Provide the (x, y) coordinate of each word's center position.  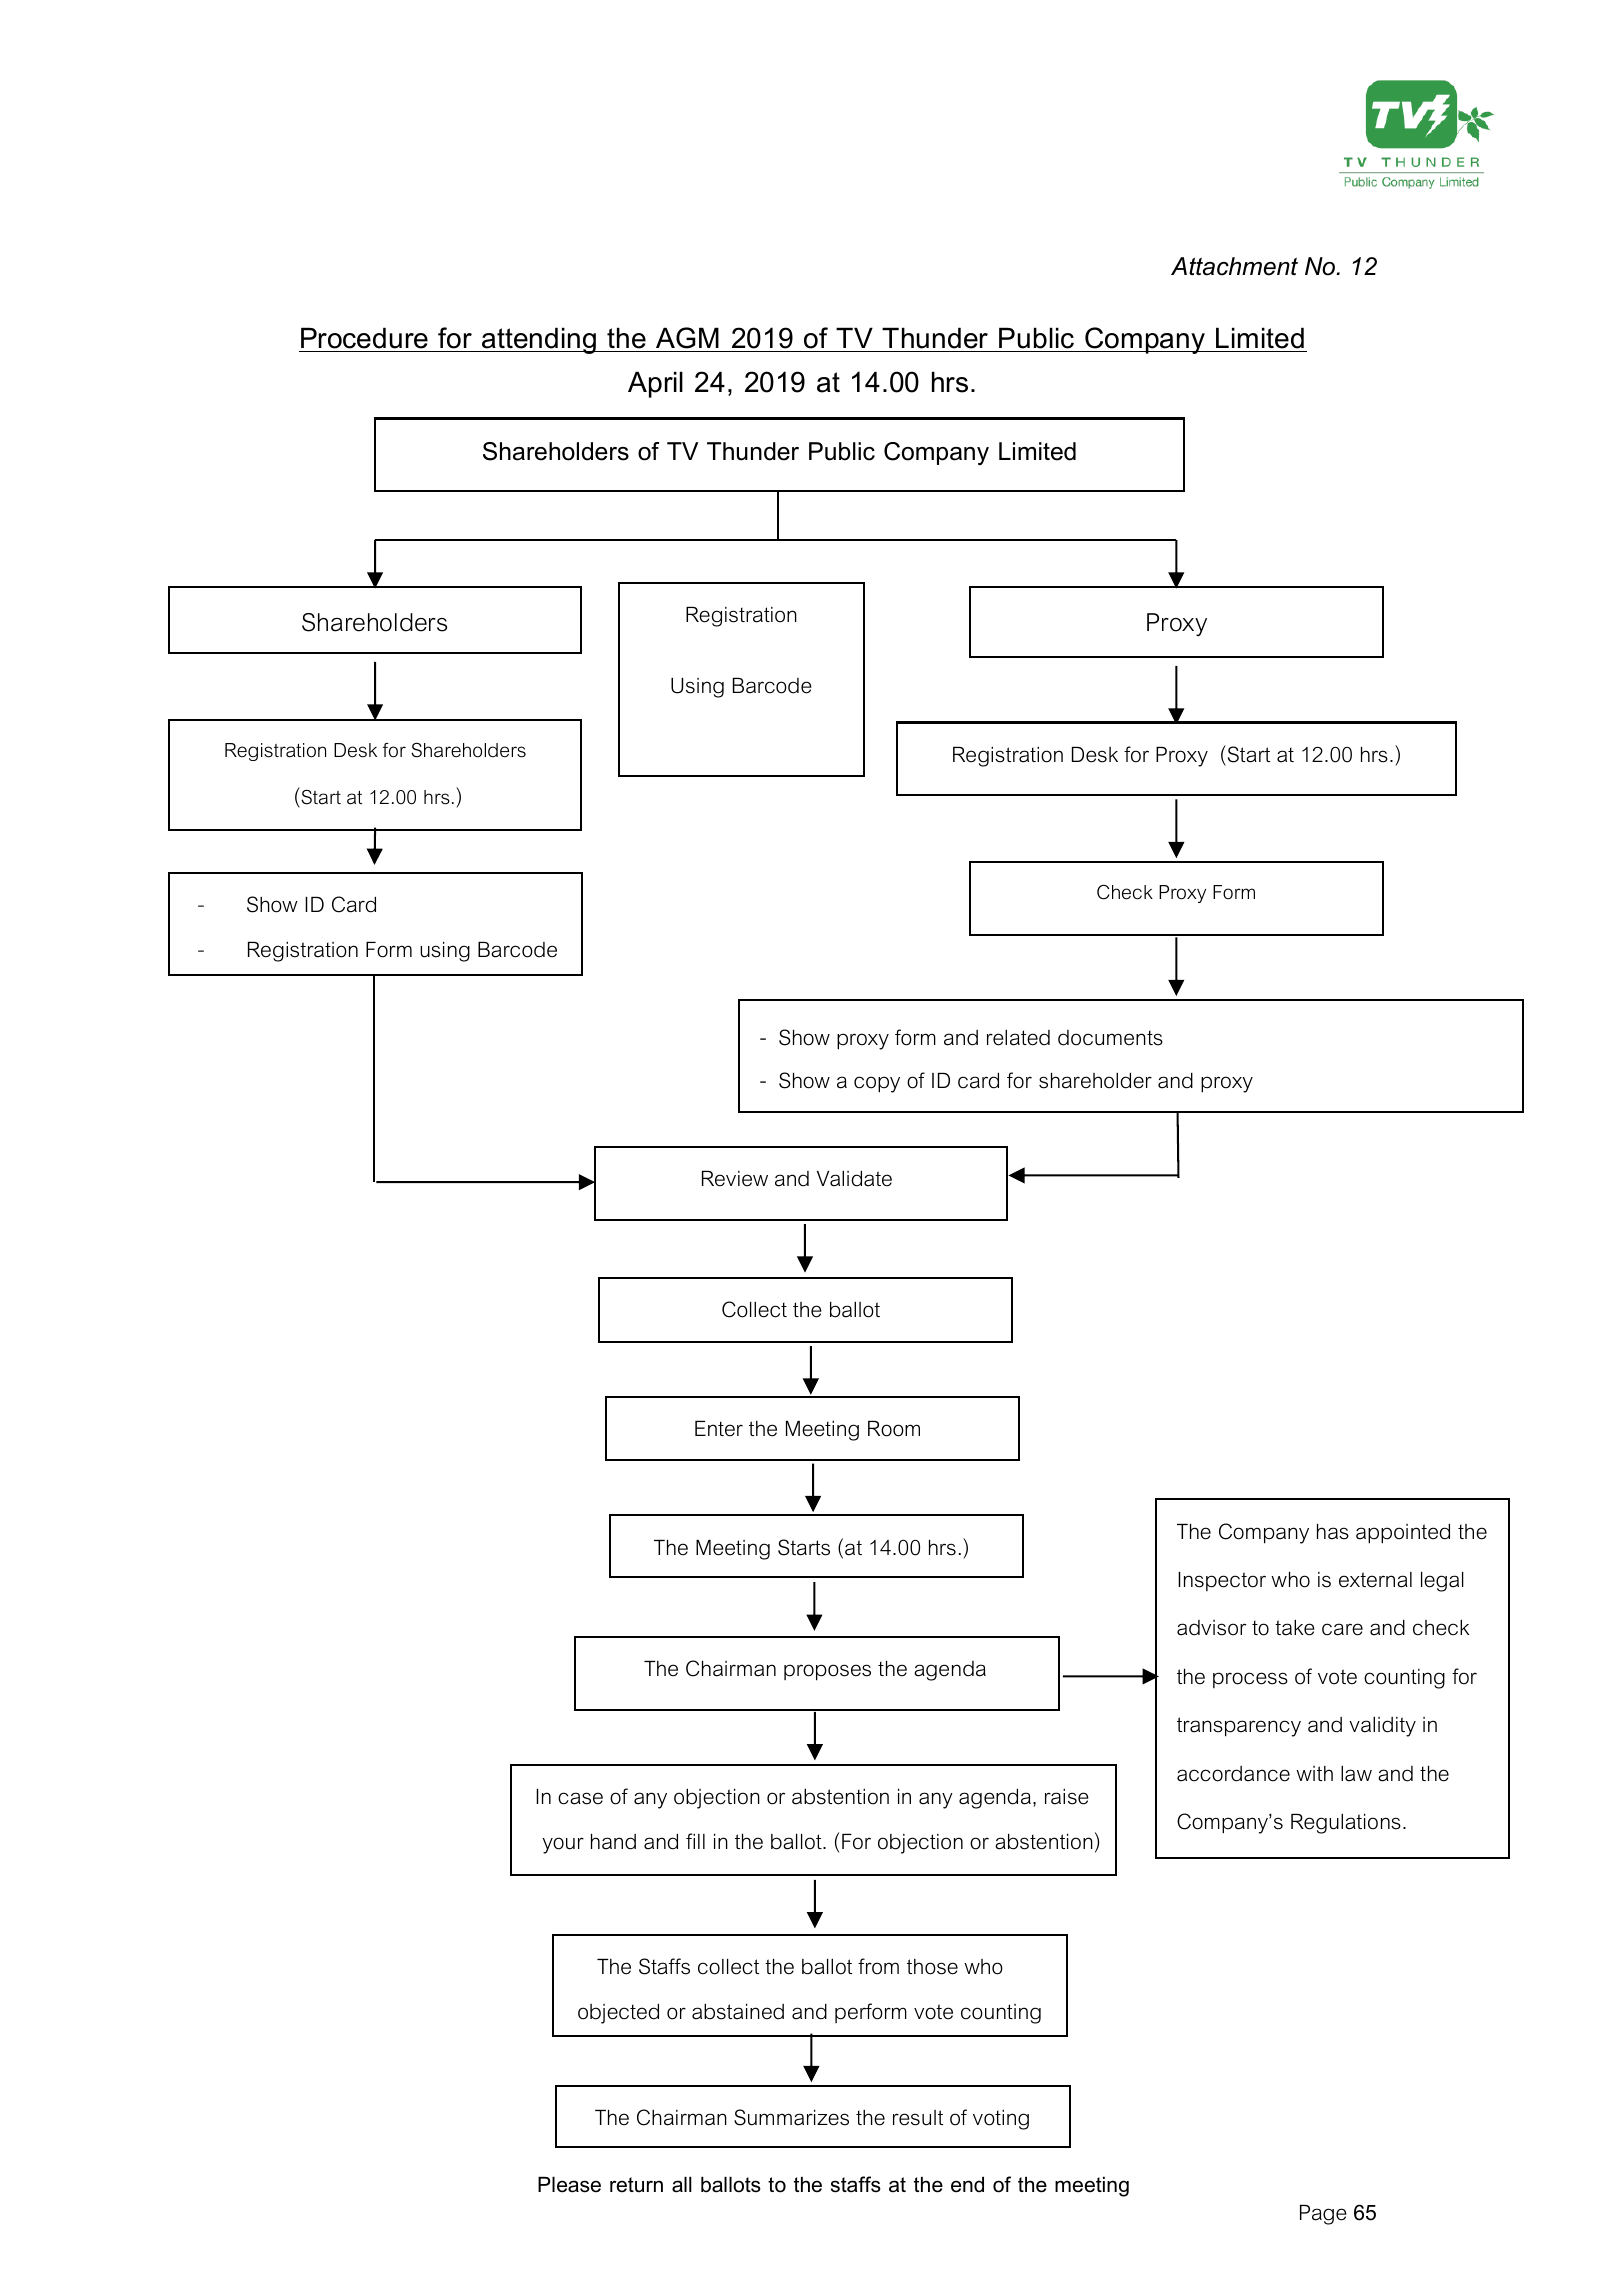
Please (569, 2185)
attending (539, 340)
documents (1110, 1038)
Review (735, 1179)
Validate (854, 1179)
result (918, 2118)
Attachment (1234, 266)
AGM (687, 338)
